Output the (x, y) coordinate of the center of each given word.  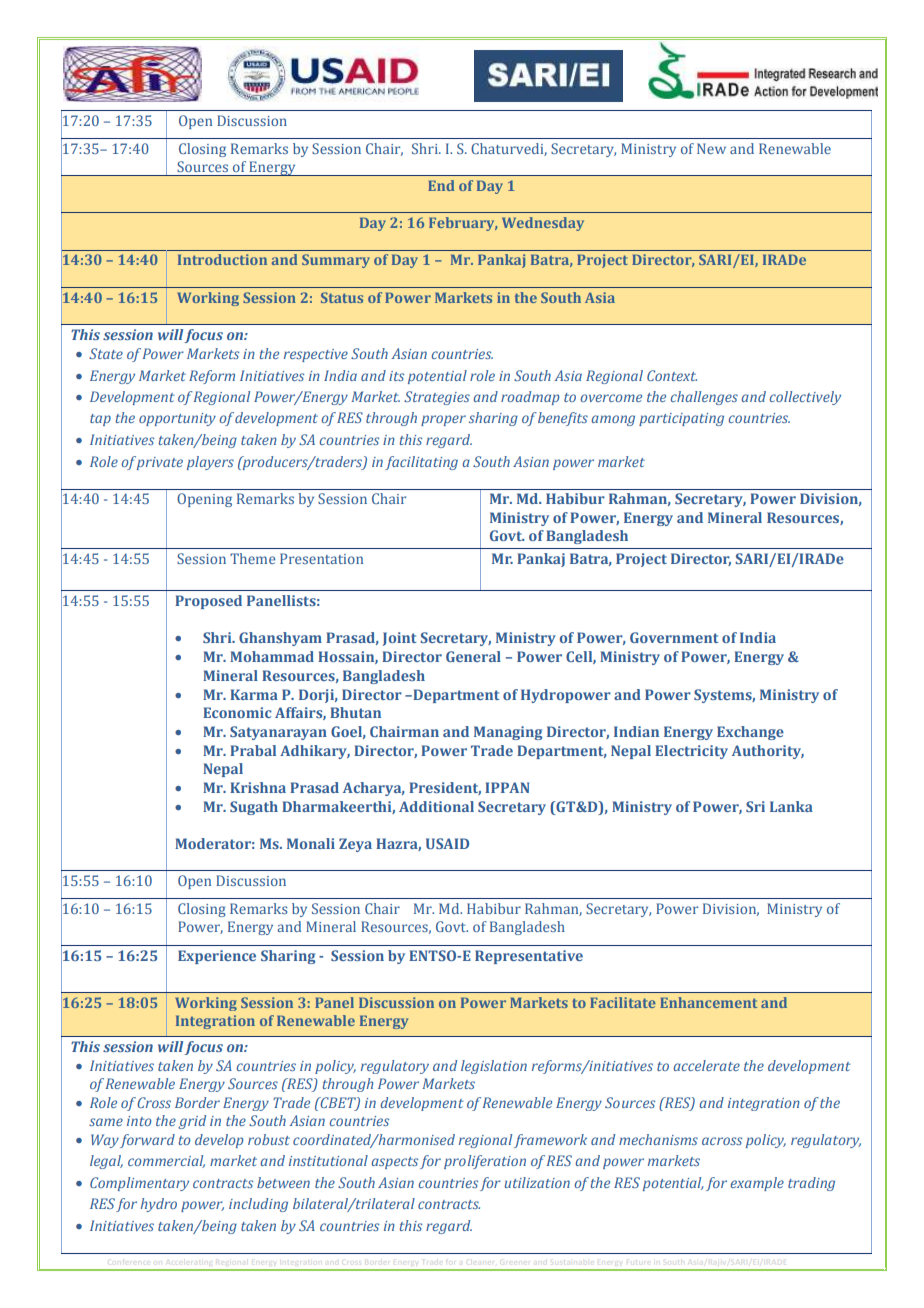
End (441, 185)
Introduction (222, 259)
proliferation (485, 1162)
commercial (166, 1161)
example (757, 1184)
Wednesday (543, 224)
